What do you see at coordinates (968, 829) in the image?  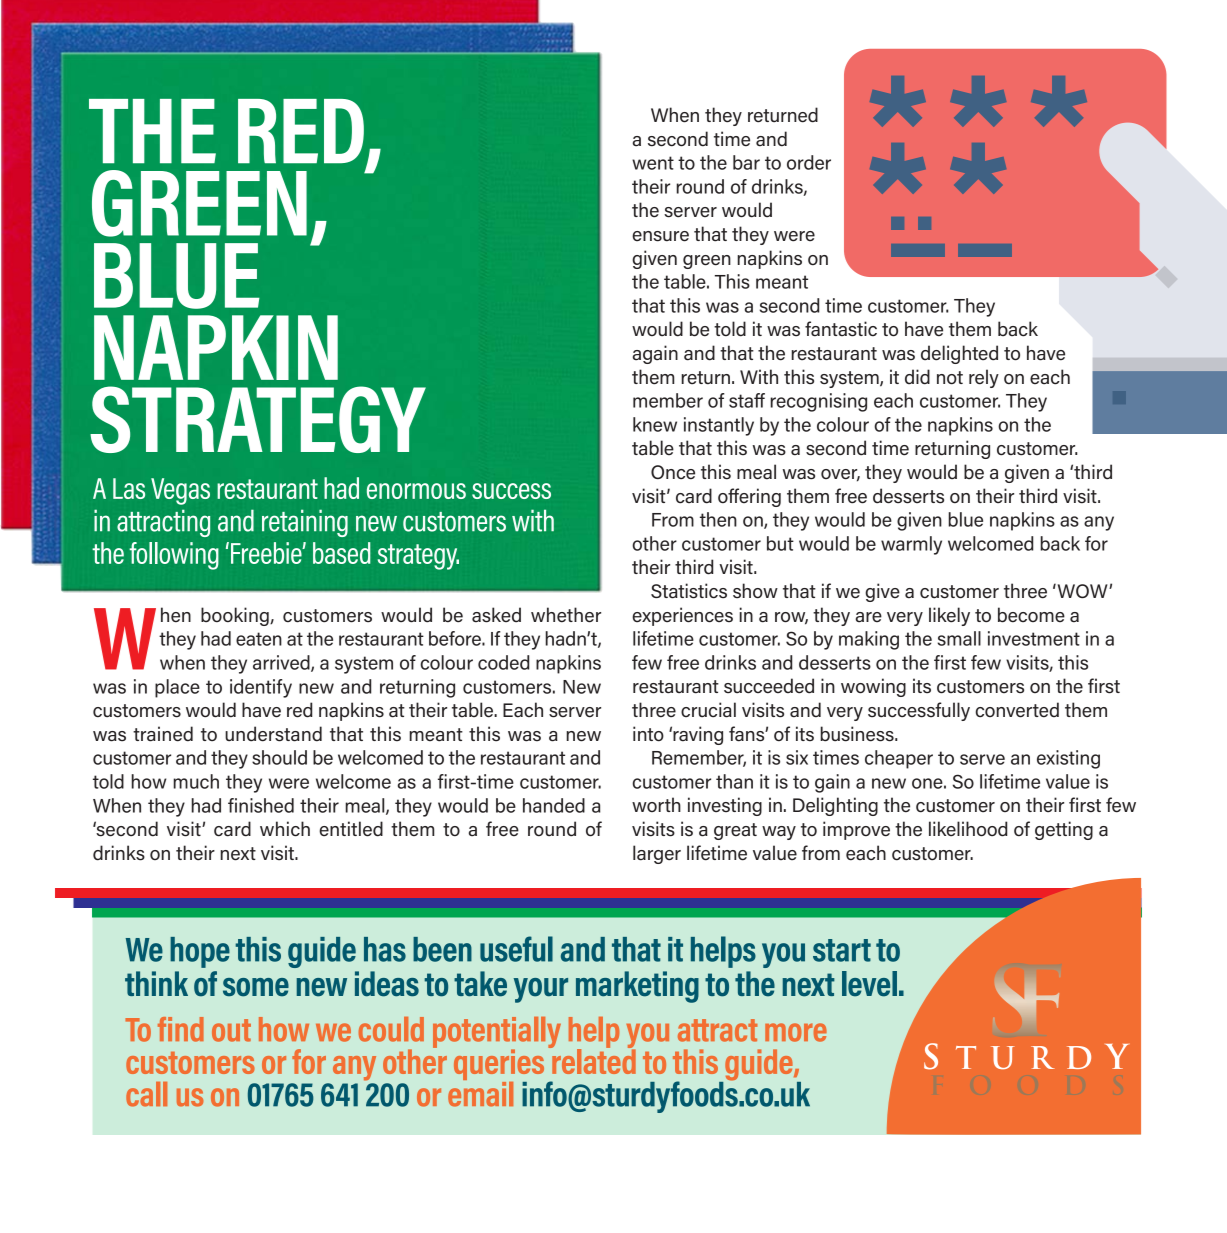 I see `likelihood` at bounding box center [968, 829].
